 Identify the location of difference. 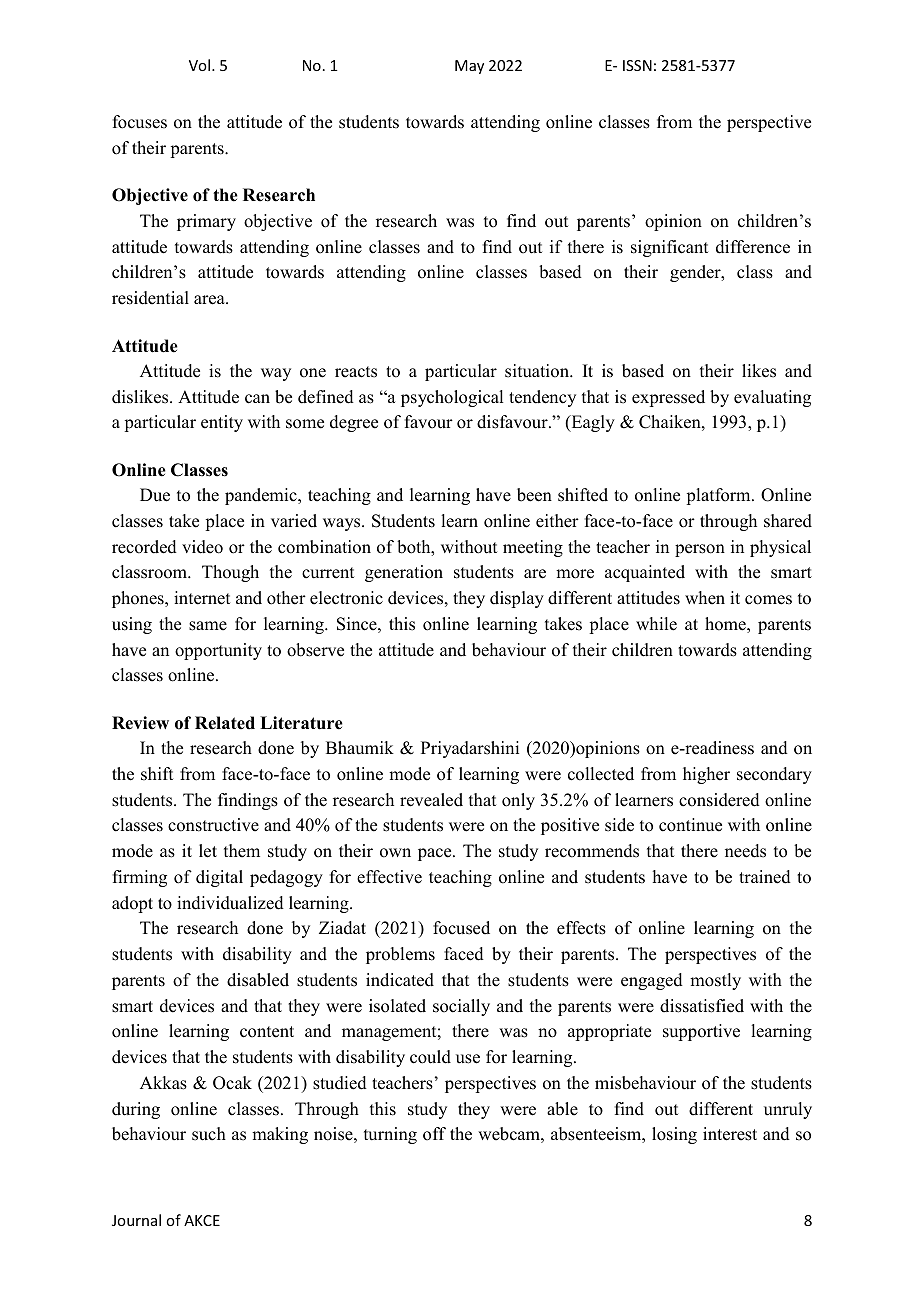
(753, 247).
